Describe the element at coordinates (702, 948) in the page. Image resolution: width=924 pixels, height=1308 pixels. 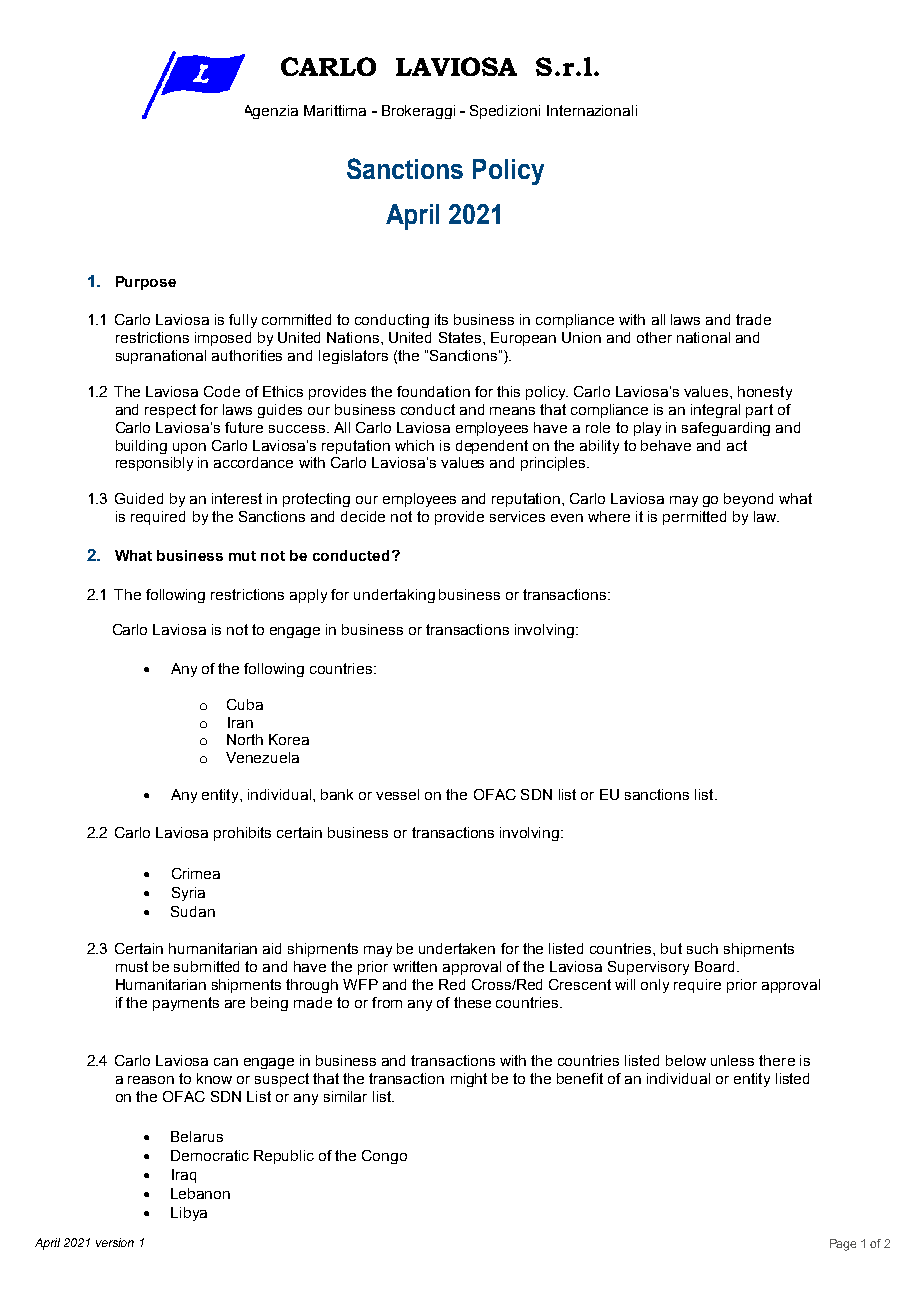
I see `such` at that location.
